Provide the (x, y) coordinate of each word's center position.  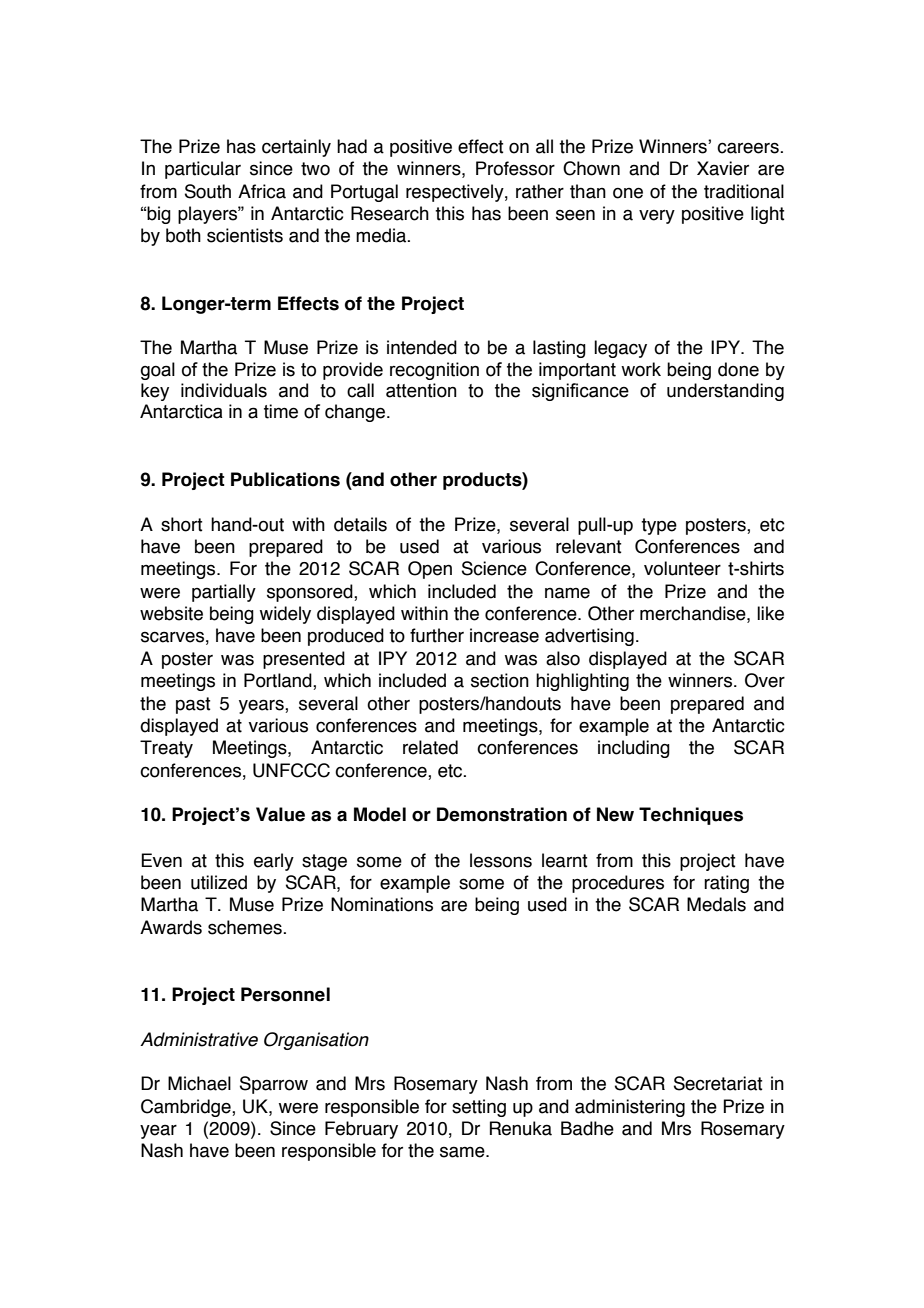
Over (765, 680)
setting (479, 1108)
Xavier (723, 168)
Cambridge (187, 1108)
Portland (279, 681)
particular (203, 170)
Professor (515, 168)
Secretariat (718, 1083)
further (437, 635)
